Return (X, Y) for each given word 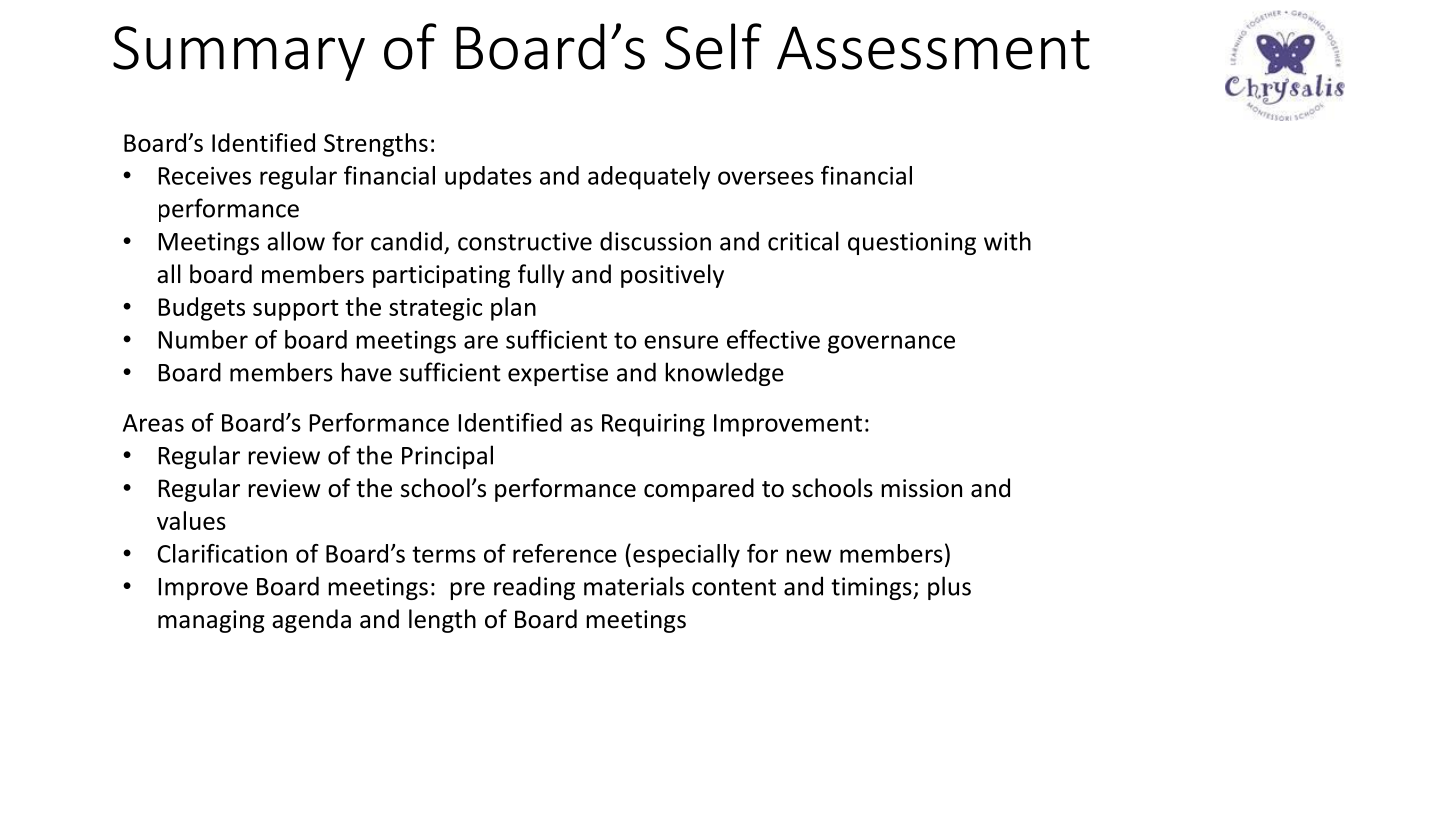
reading (534, 588)
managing (211, 621)
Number (203, 339)
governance (891, 344)
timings (872, 588)
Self (713, 46)
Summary (239, 53)
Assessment (933, 48)
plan (513, 309)
